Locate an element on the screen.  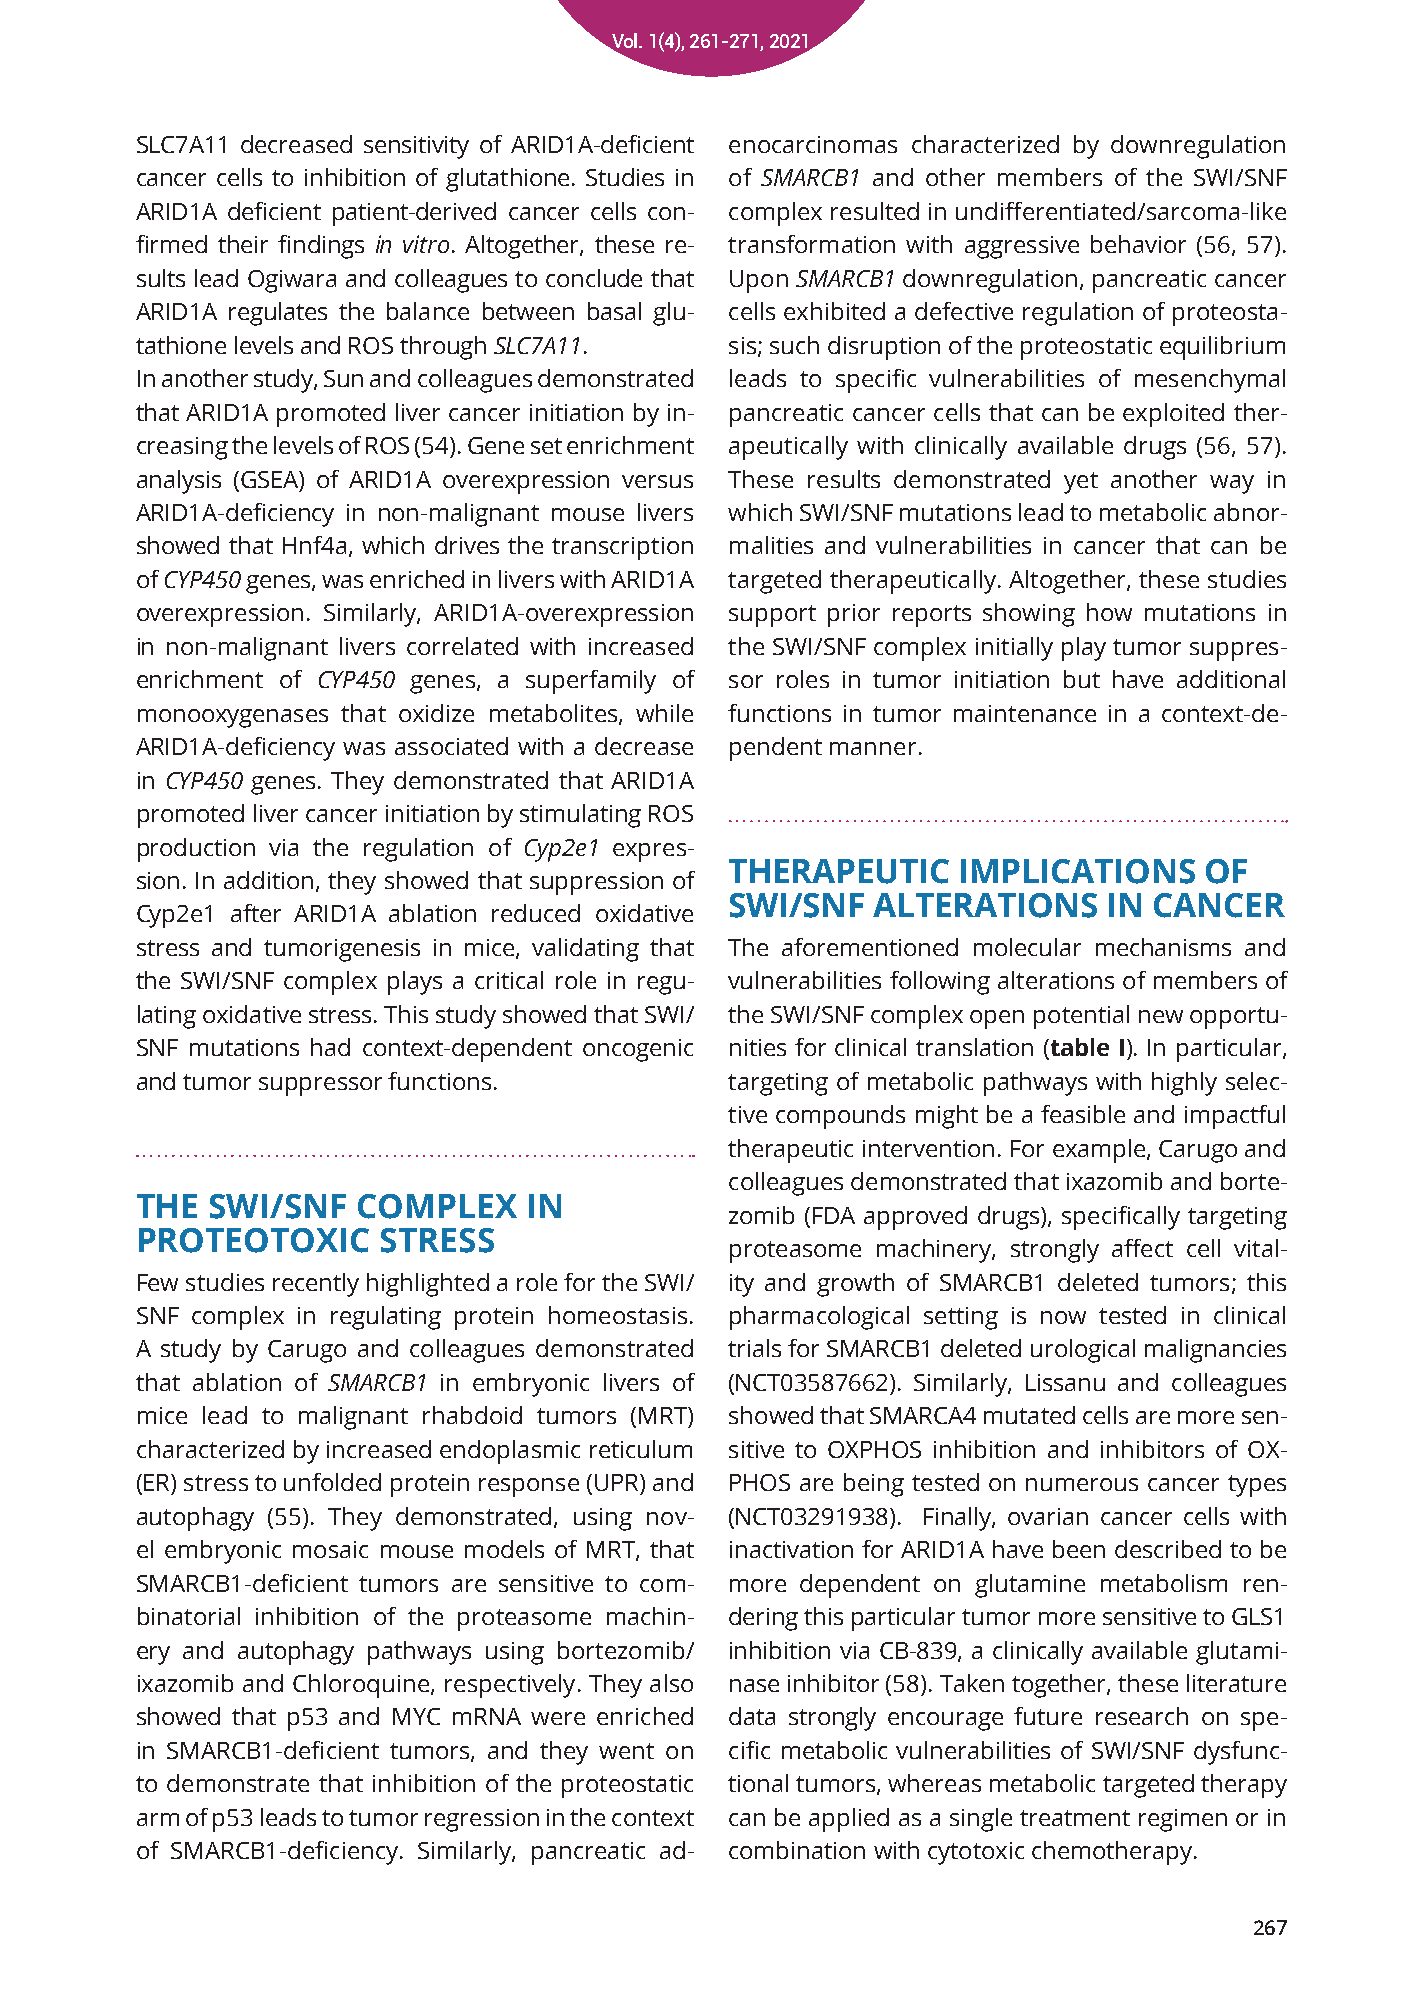
validating is located at coordinates (585, 950).
